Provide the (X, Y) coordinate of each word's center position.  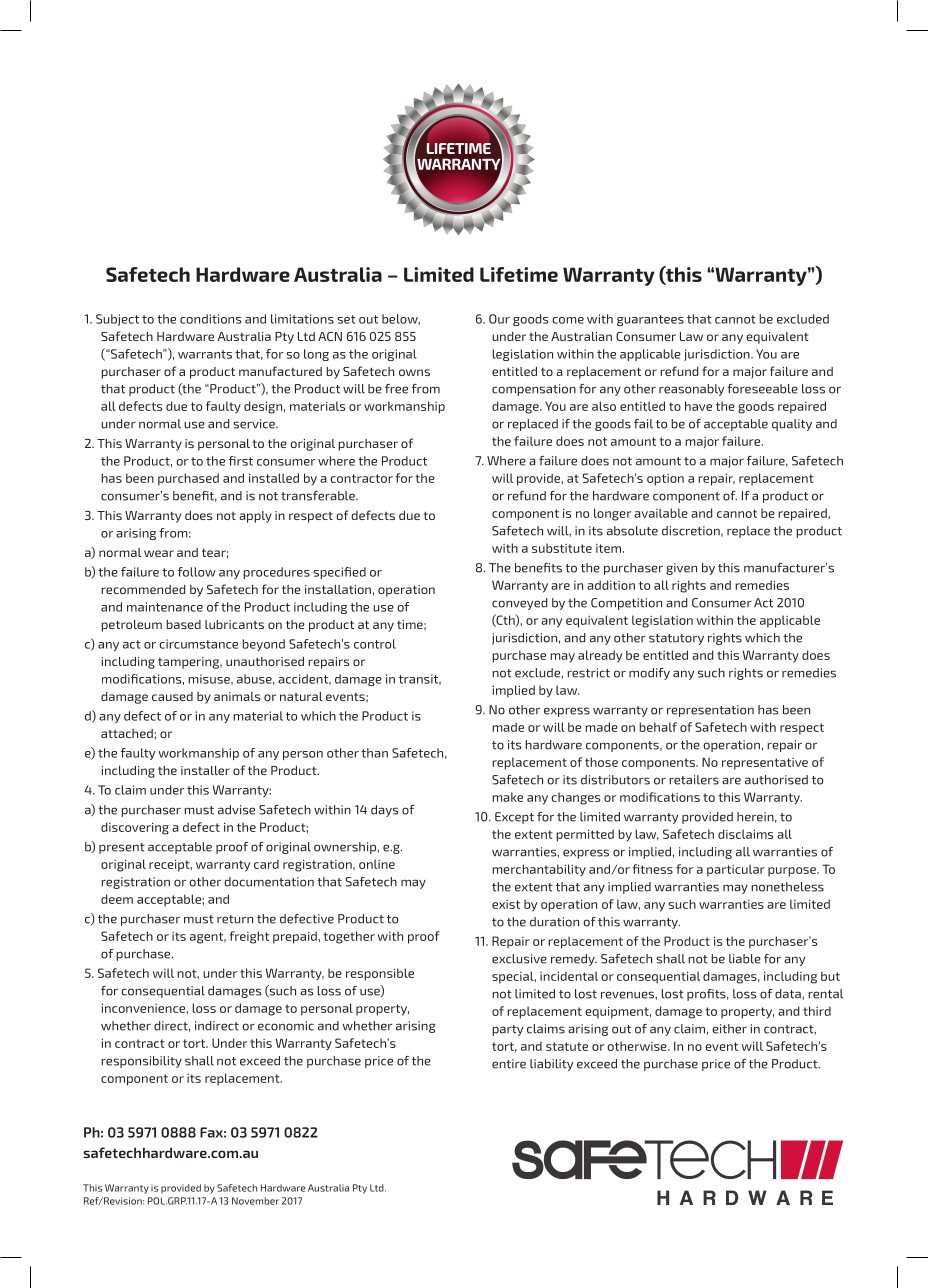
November (255, 1201)
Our (499, 319)
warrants (205, 354)
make (507, 797)
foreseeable (762, 389)
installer (205, 770)
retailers (694, 780)
